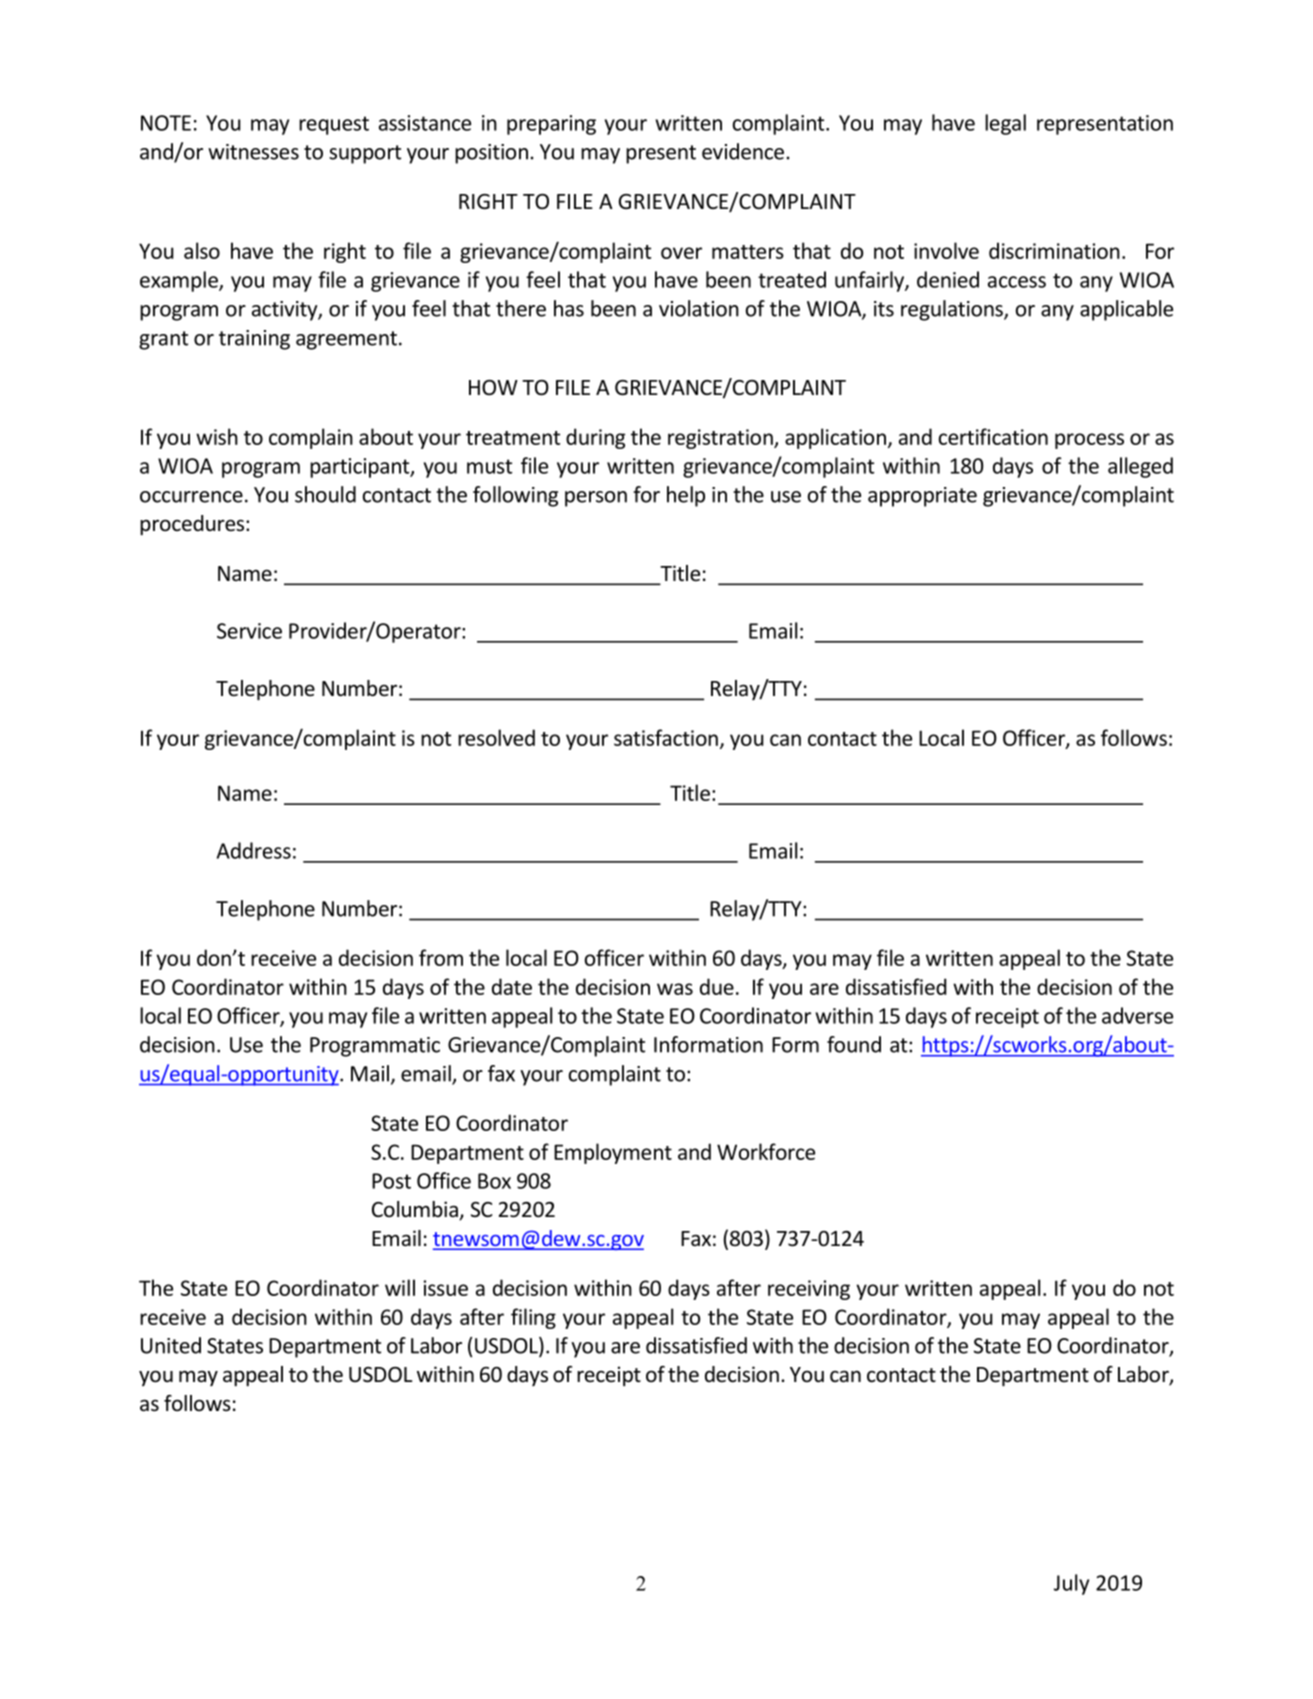 This document has height=1699, width=1313. I want to click on United, so click(171, 1345).
